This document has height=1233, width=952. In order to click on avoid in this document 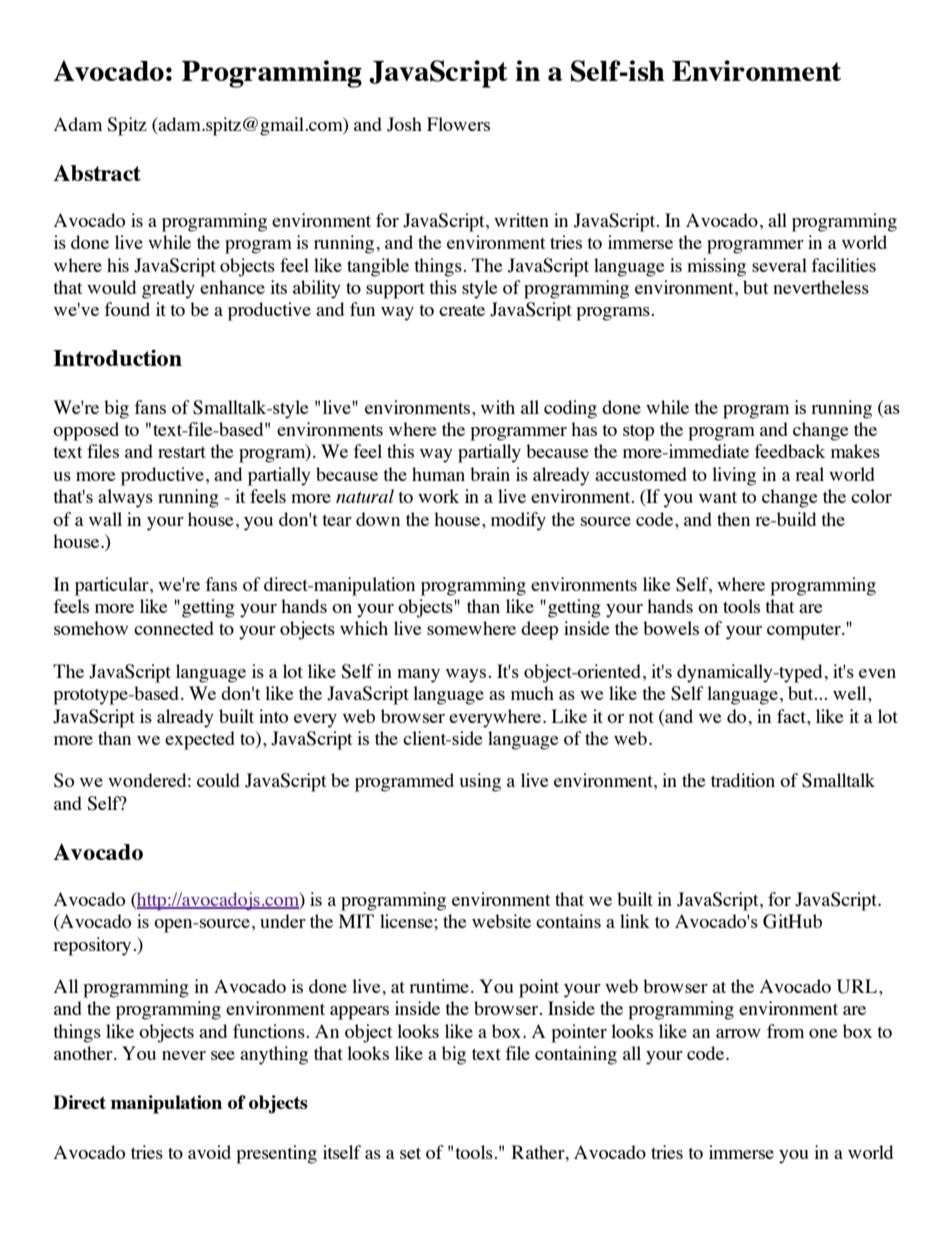, I will do `click(209, 1152)`.
